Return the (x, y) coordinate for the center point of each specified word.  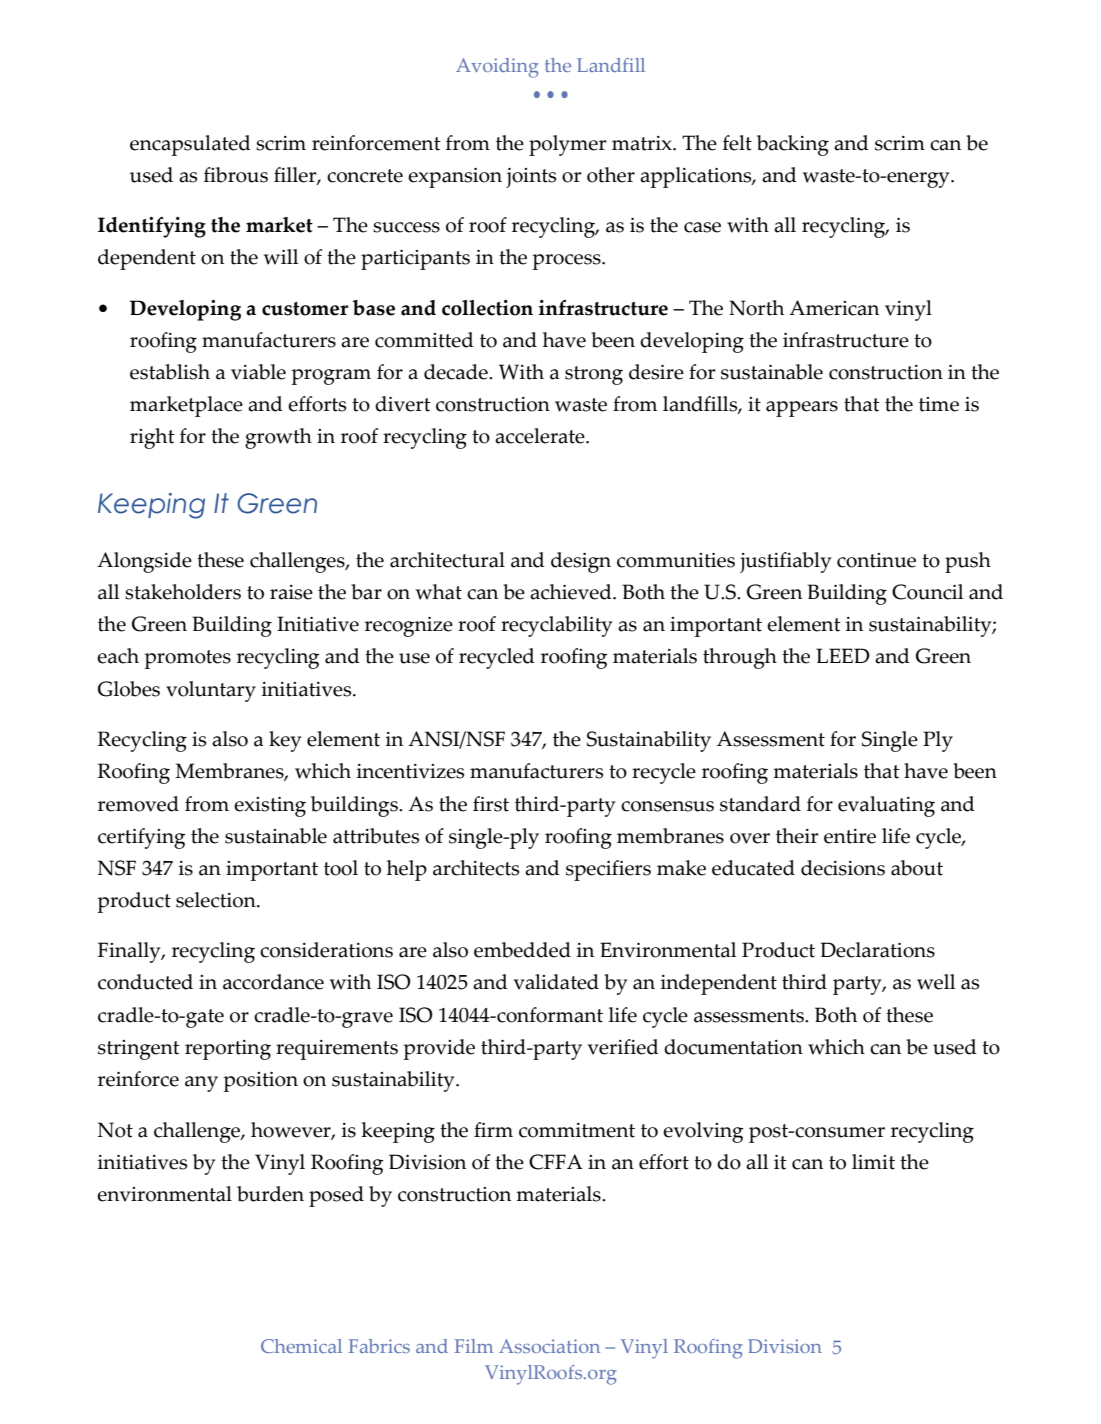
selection (217, 900)
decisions (843, 868)
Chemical (301, 1346)
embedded (522, 950)
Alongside (144, 562)
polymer (567, 145)
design (581, 562)
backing (793, 145)
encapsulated (190, 145)
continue (876, 560)
